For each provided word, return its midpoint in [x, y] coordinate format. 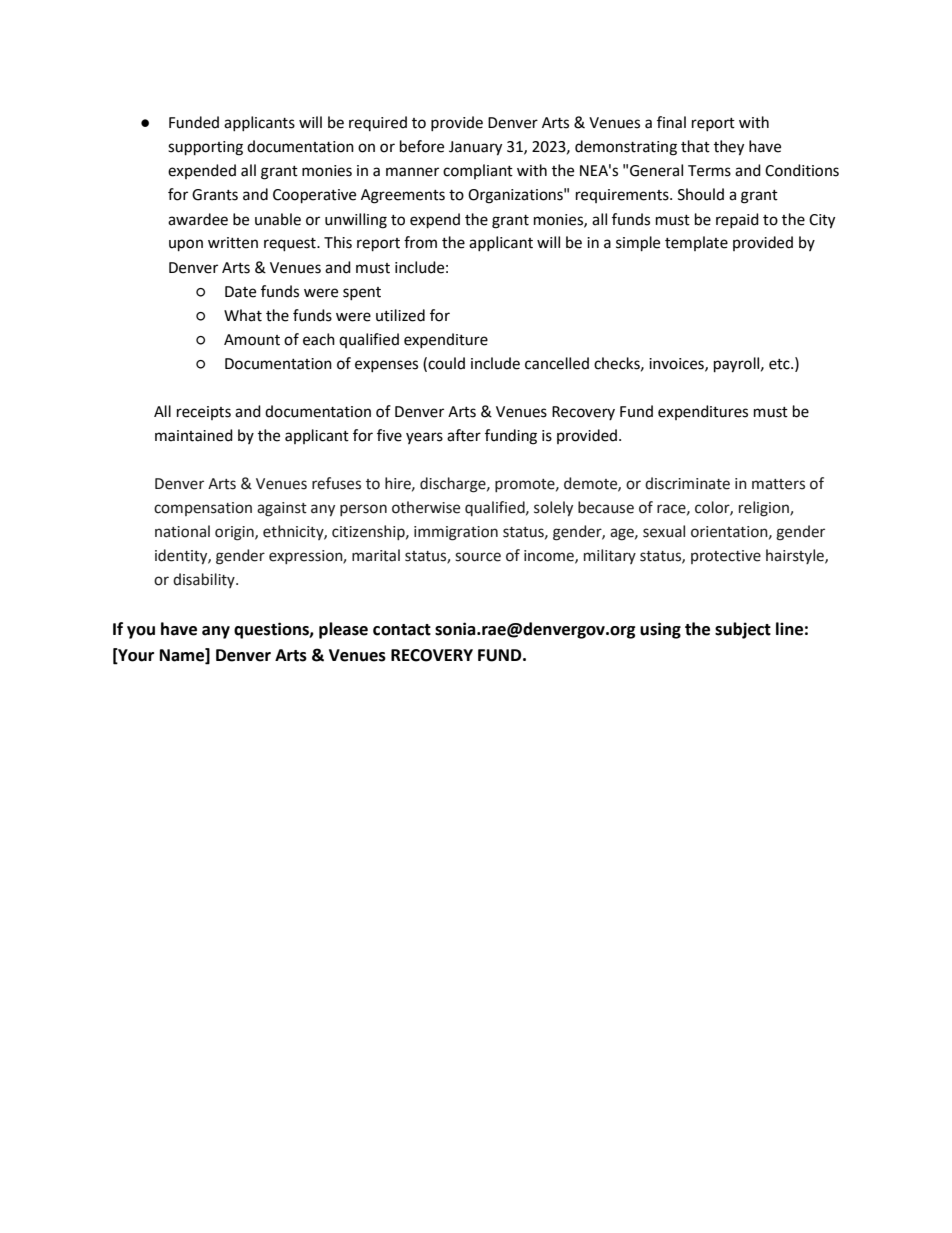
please [343, 630]
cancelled [557, 363]
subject [743, 630]
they [729, 148]
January [475, 148]
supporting [205, 148]
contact [402, 630]
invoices [677, 364]
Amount [252, 340]
